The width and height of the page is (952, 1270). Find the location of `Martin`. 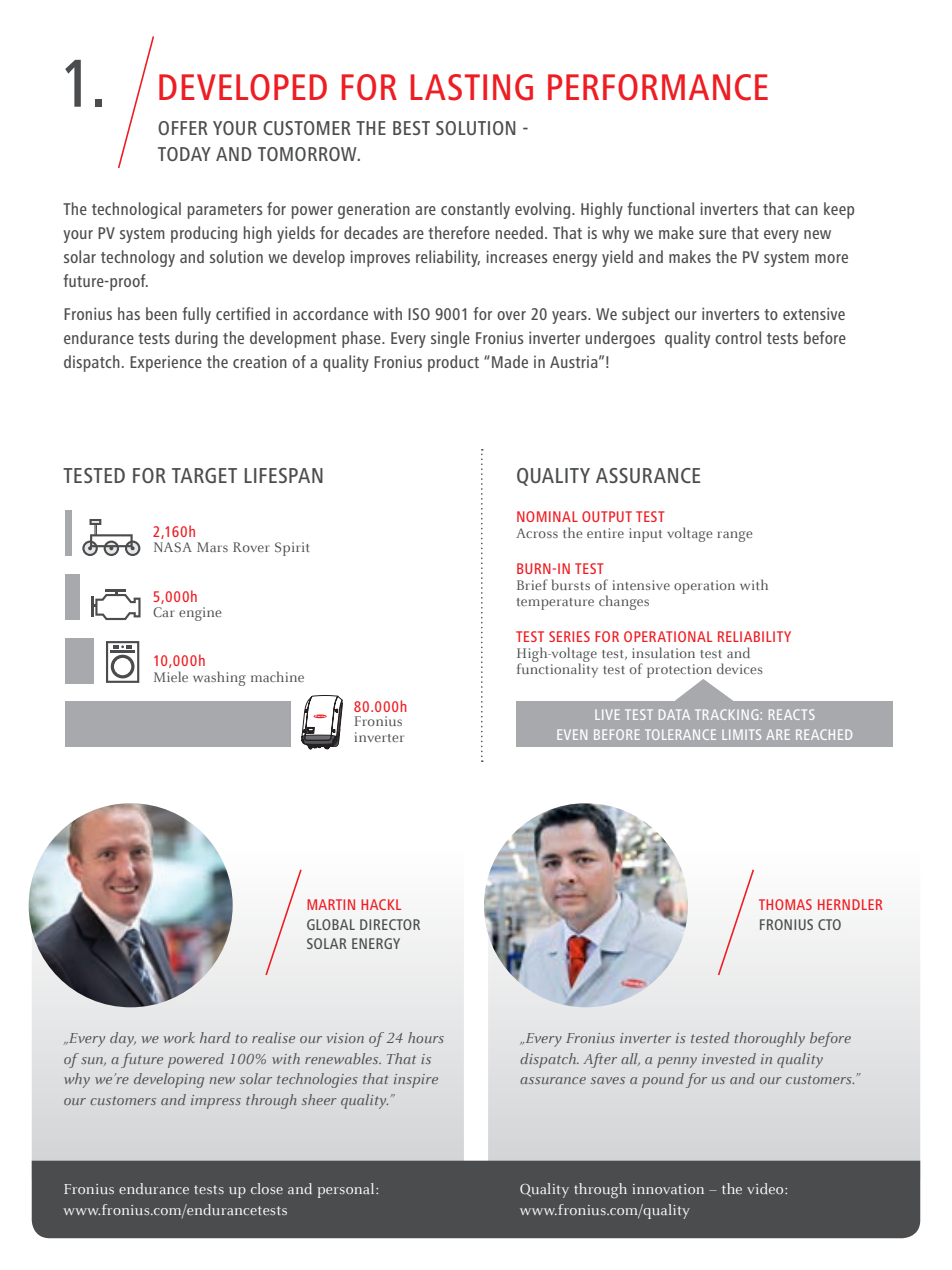

Martin is located at coordinates (331, 904).
